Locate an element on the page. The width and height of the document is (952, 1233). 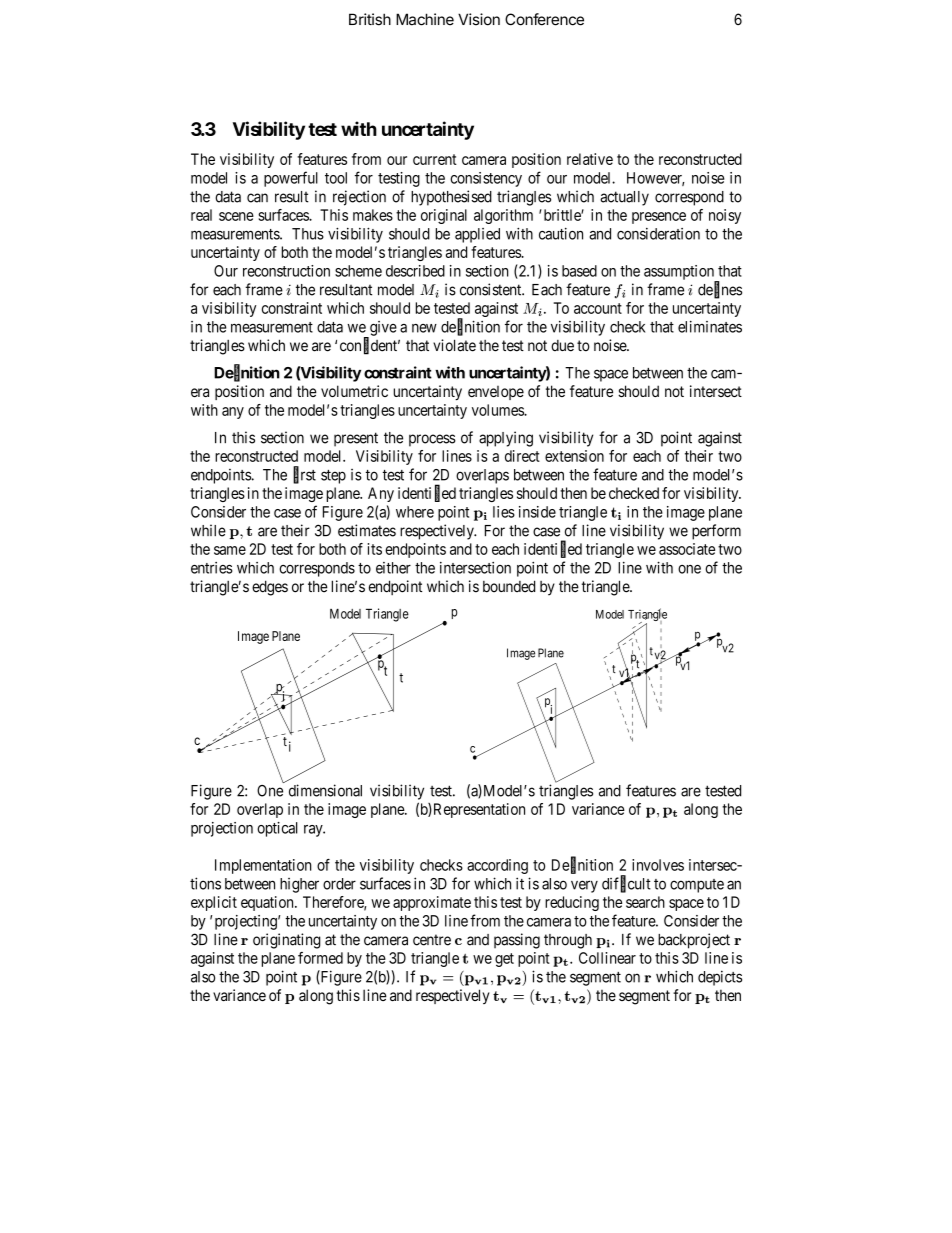
British is located at coordinates (370, 19).
